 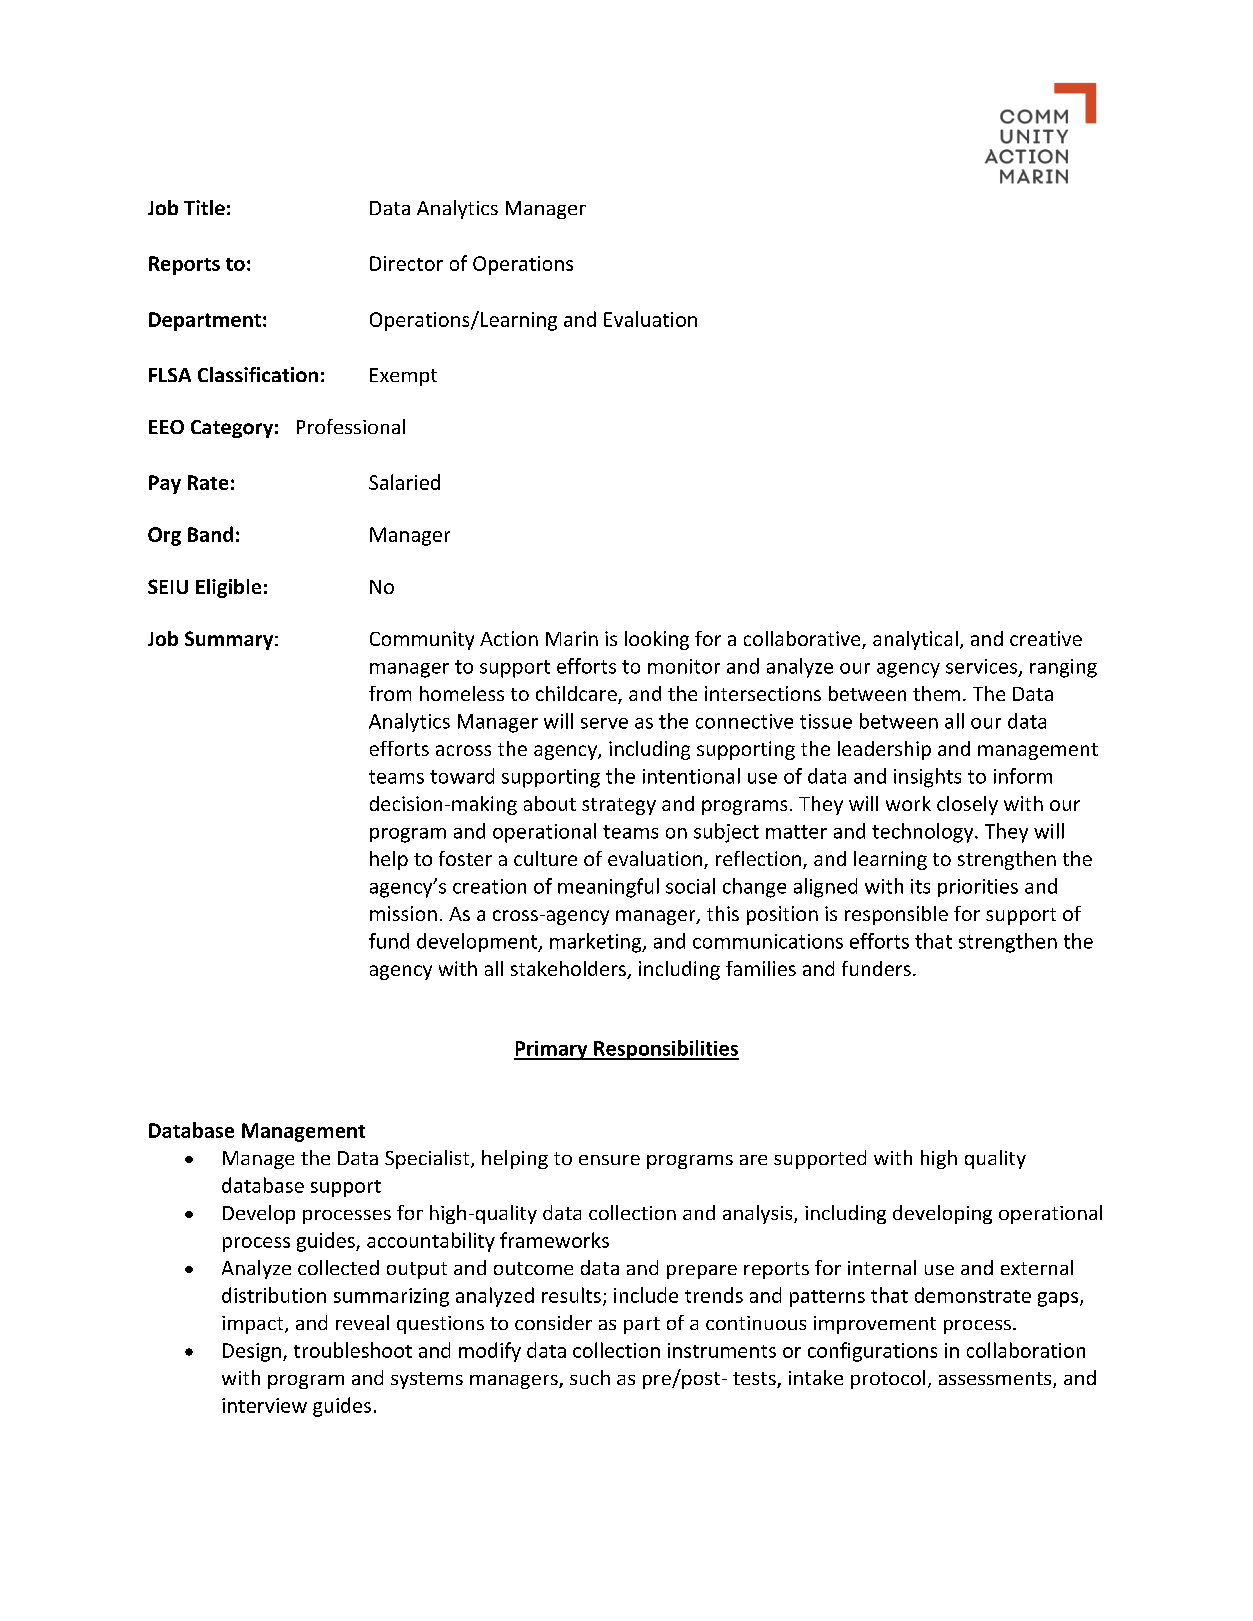 What do you see at coordinates (403, 377) in the screenshot?
I see `Exempt` at bounding box center [403, 377].
